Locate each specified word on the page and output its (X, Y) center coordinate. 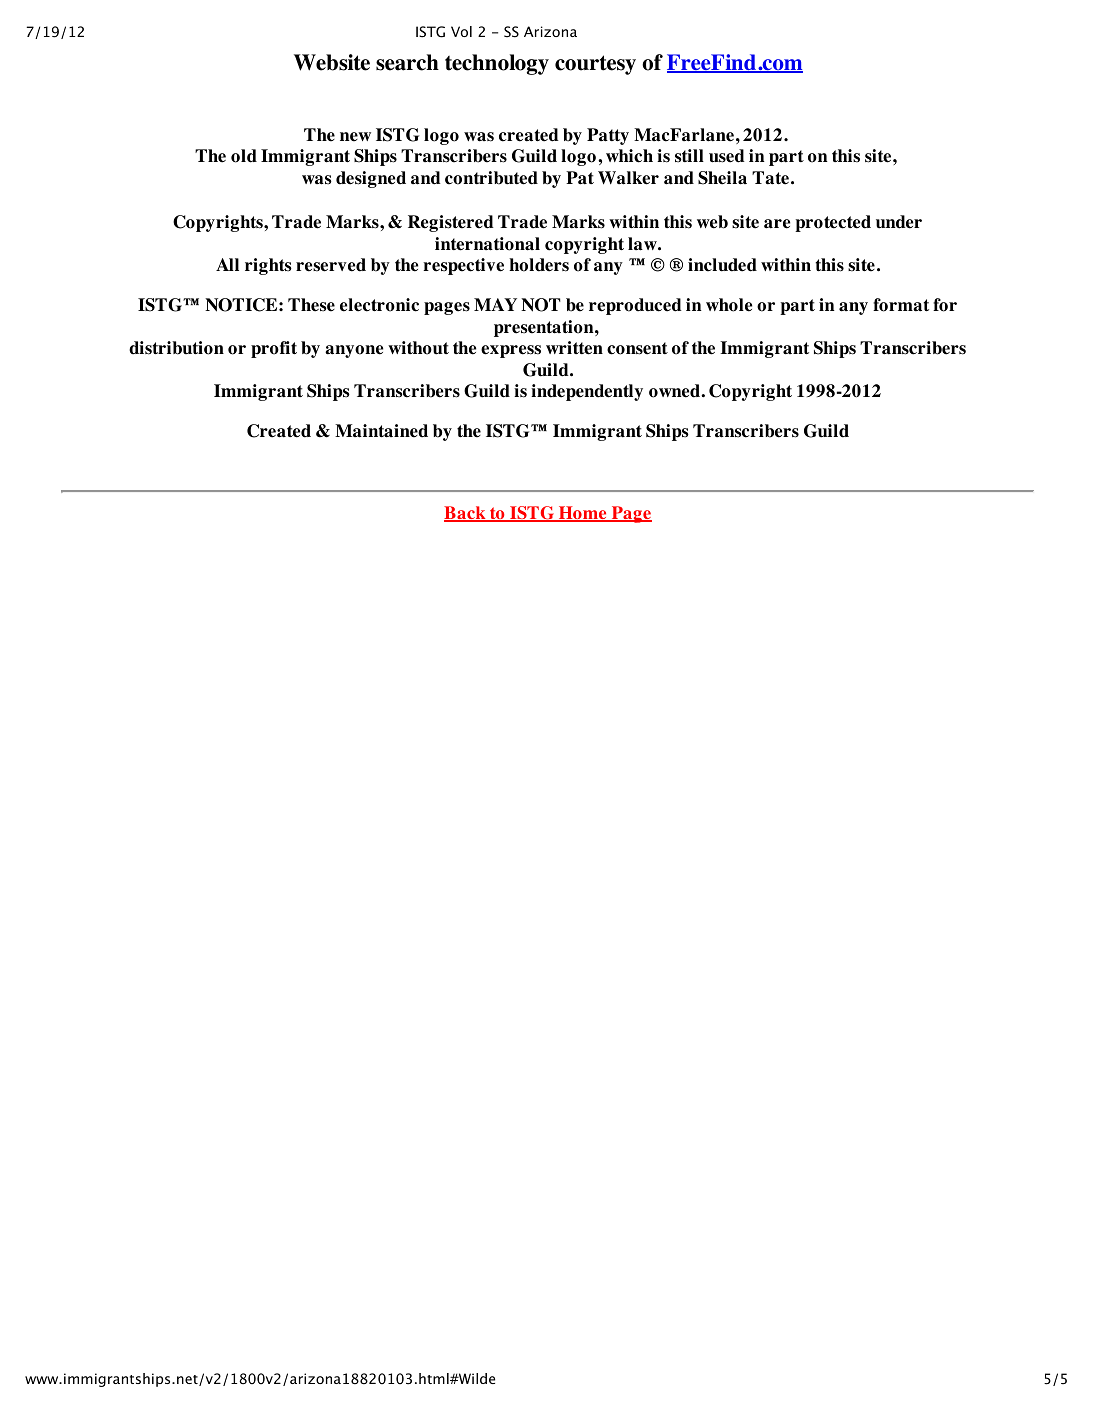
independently (587, 392)
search (407, 62)
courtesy (595, 65)
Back (466, 514)
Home (582, 514)
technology (497, 64)
